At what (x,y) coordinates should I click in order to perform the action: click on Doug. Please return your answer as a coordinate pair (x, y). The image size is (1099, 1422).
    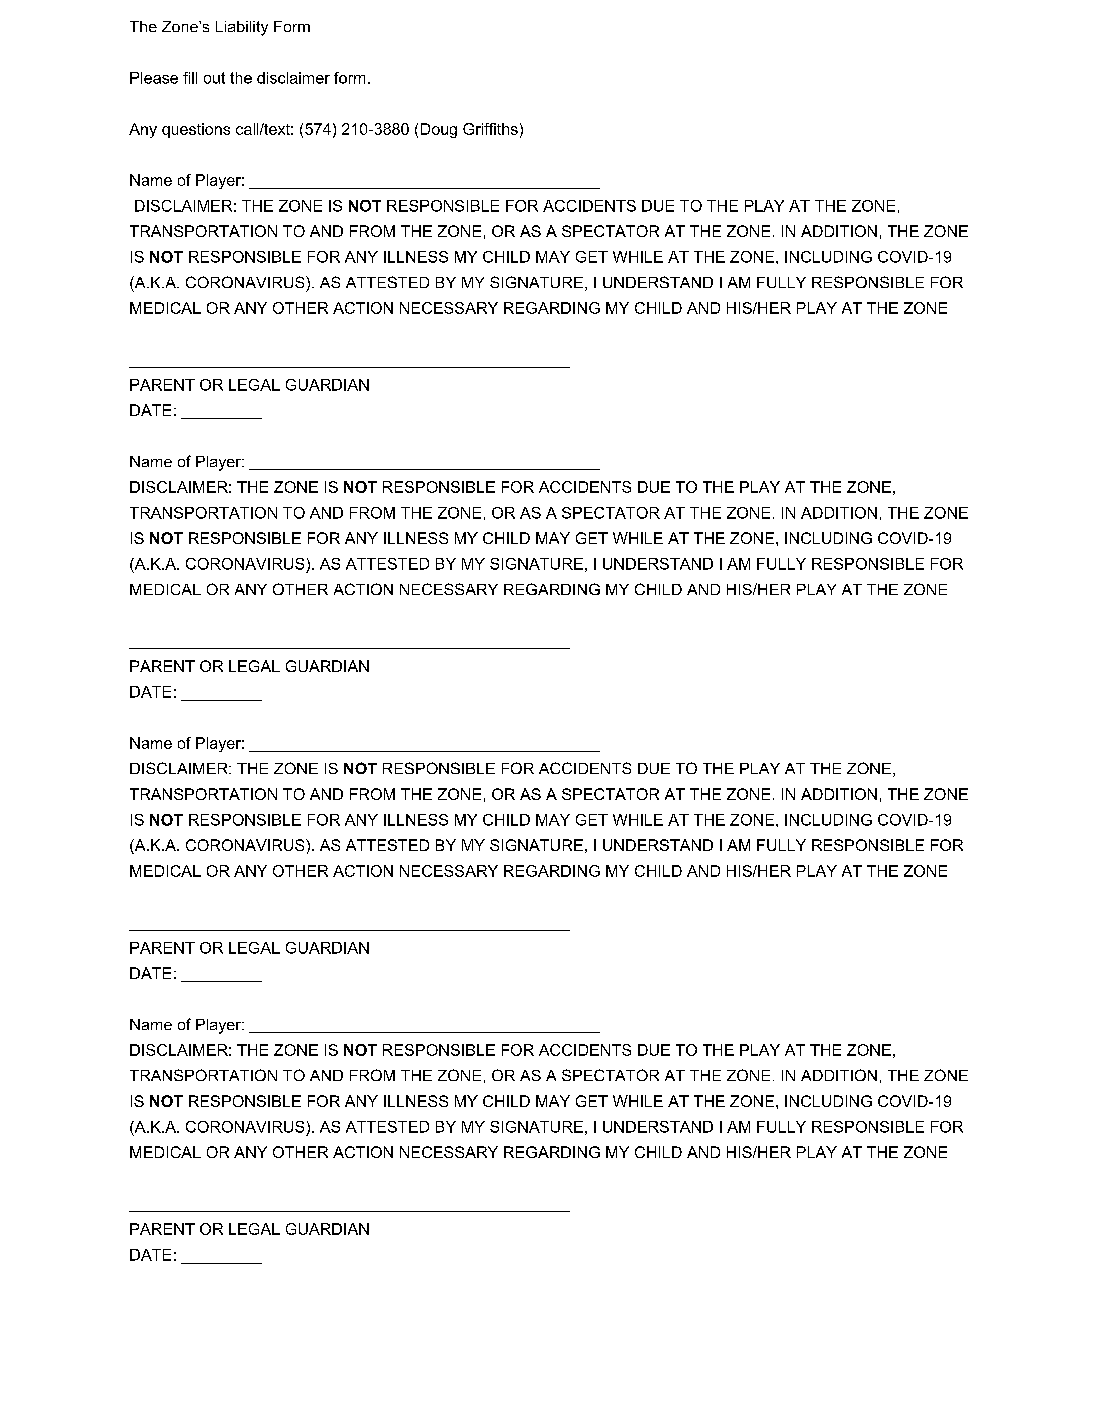
    Looking at the image, I should click on (439, 130).
